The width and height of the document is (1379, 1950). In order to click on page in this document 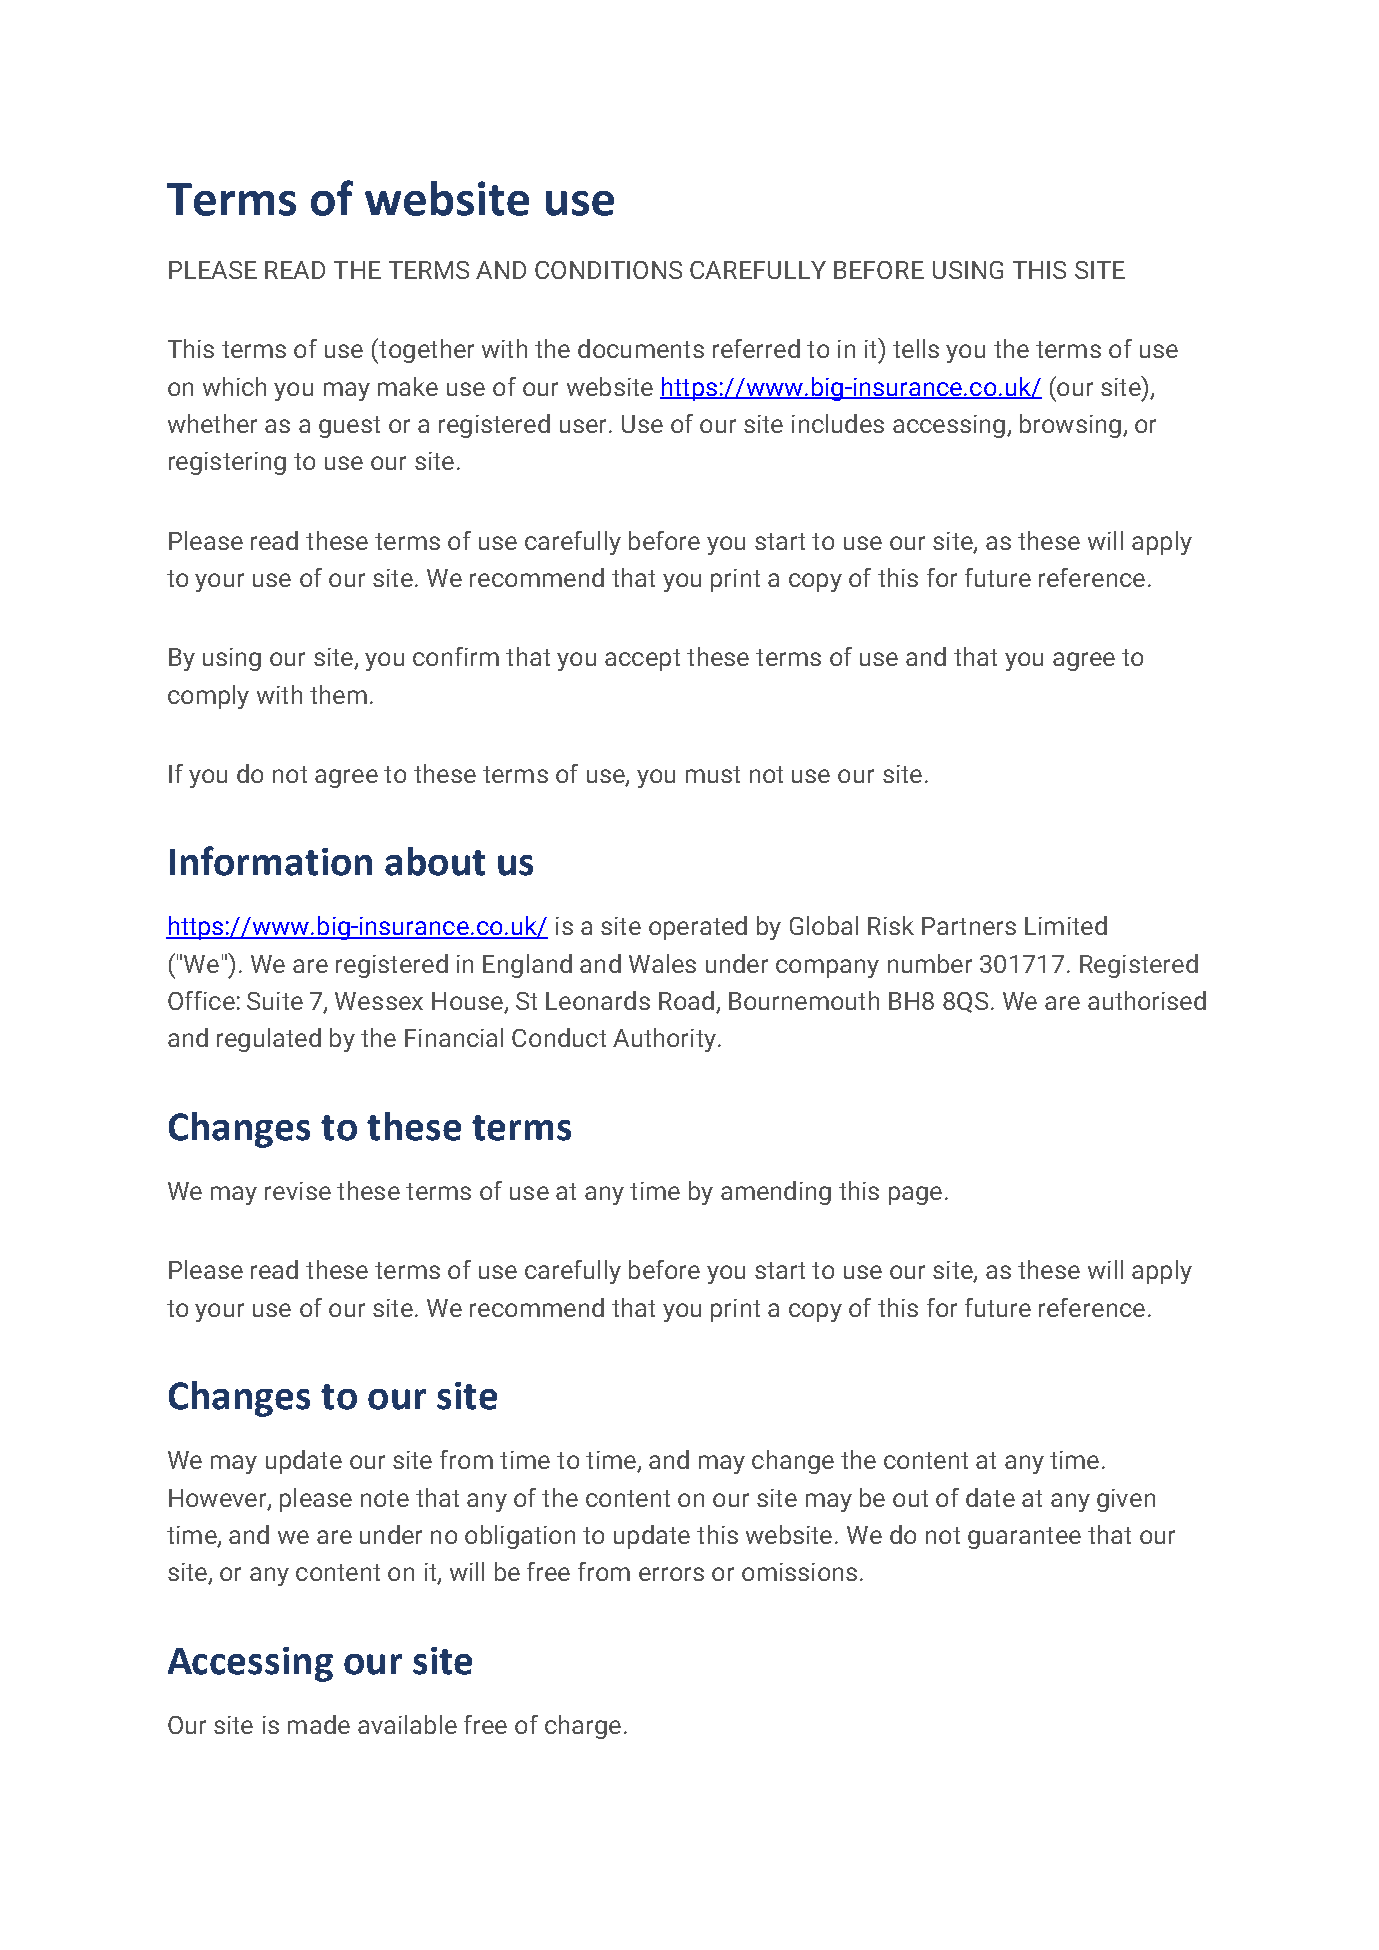, I will do `click(915, 1195)`.
